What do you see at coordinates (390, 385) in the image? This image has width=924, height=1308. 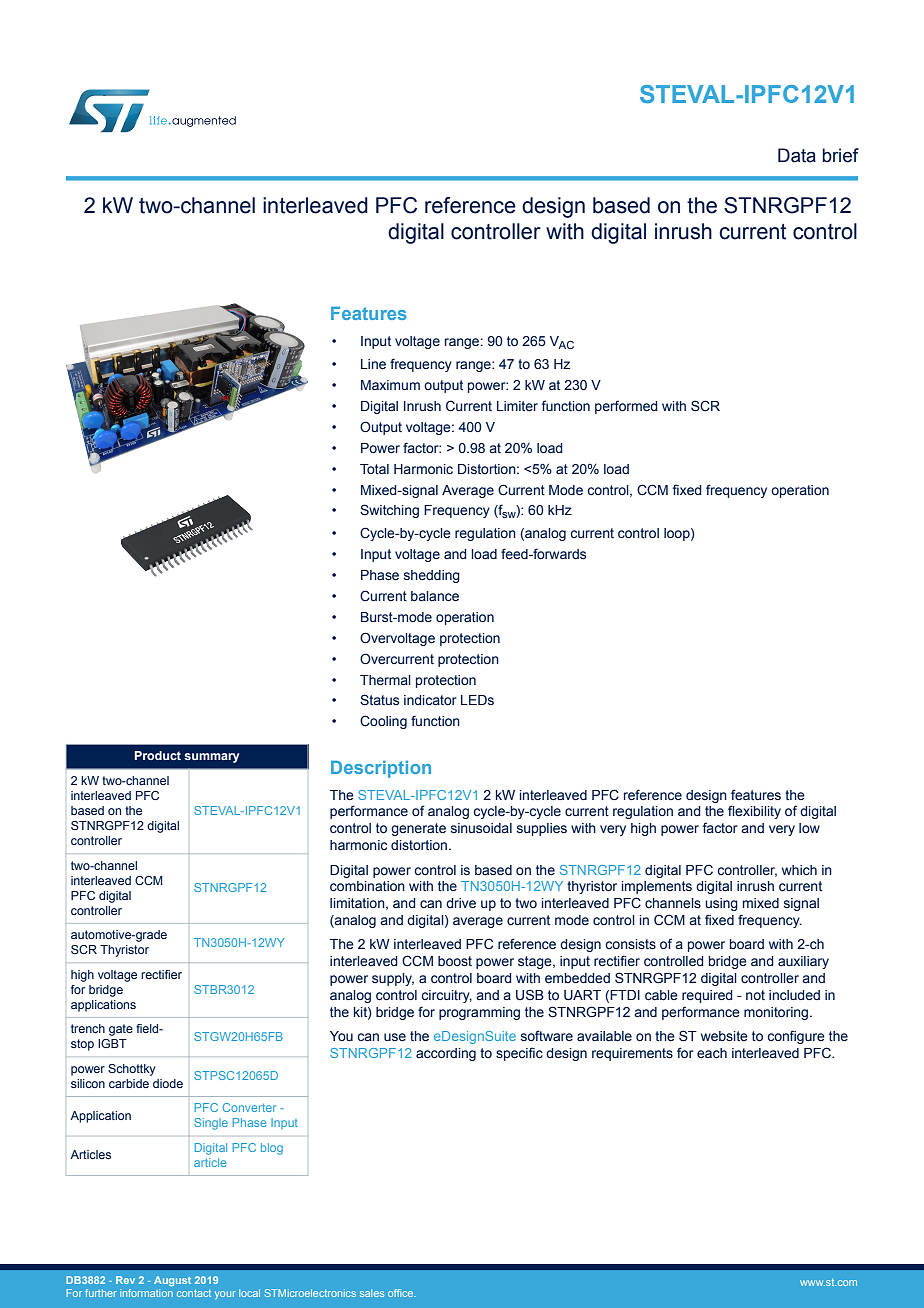 I see `Maximum` at bounding box center [390, 385].
